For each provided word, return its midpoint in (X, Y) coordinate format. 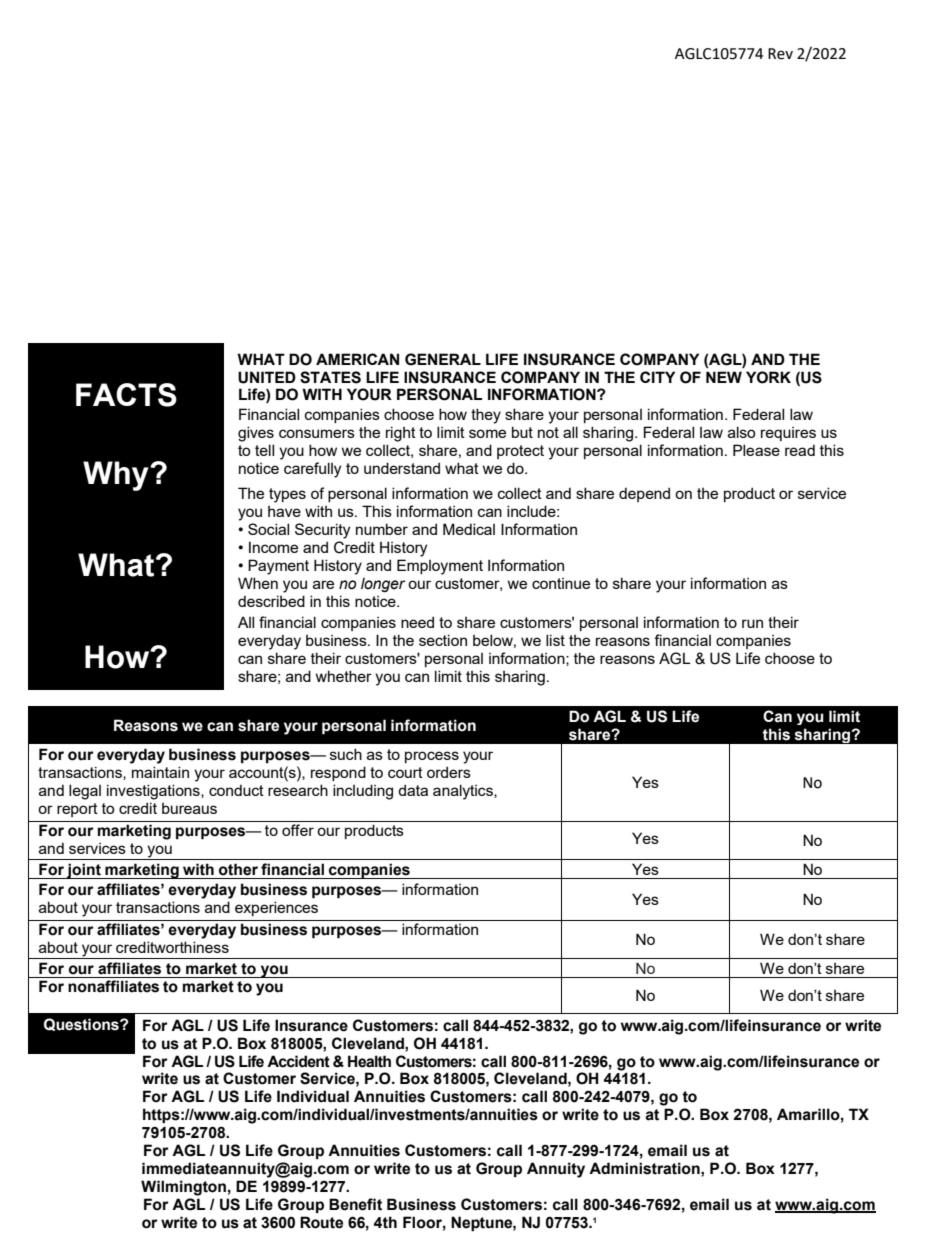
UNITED (267, 377)
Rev (780, 54)
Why (117, 476)
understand (402, 468)
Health (369, 1061)
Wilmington (183, 1188)
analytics (464, 792)
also (742, 432)
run (752, 623)
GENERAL (443, 359)
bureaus (189, 808)
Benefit (355, 1204)
